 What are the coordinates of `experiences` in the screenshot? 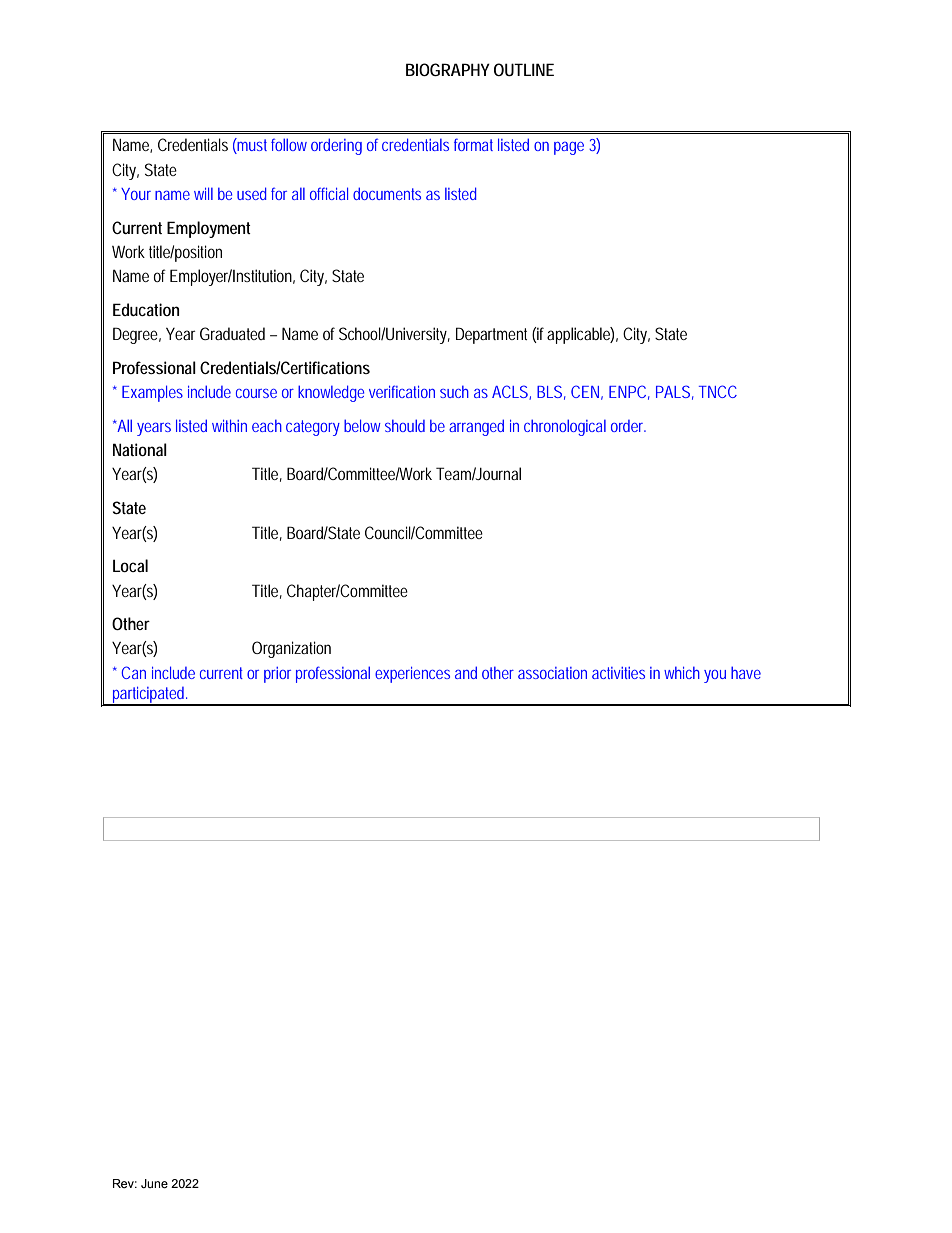 It's located at (412, 675).
